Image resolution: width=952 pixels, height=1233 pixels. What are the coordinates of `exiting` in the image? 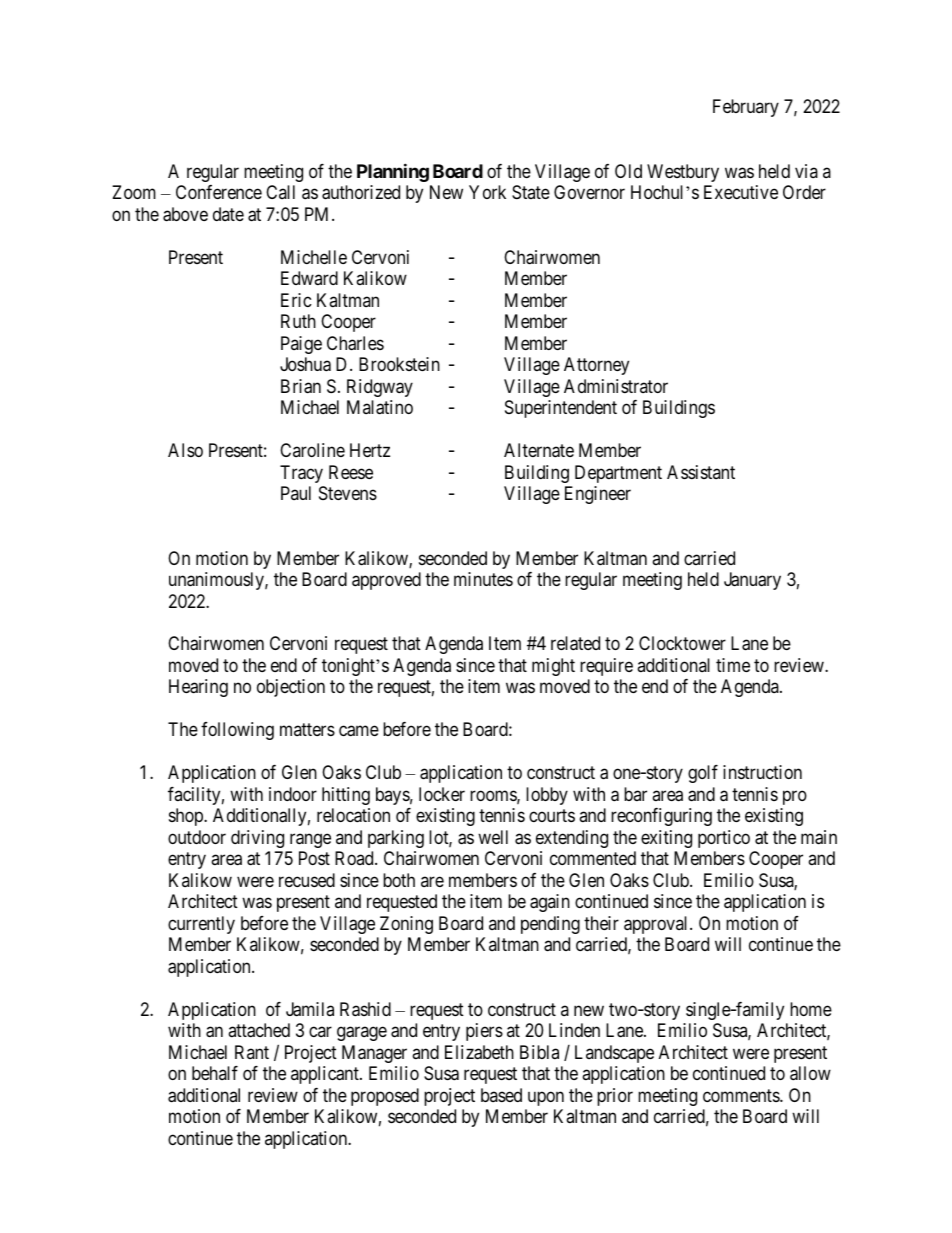 It's located at (666, 839).
